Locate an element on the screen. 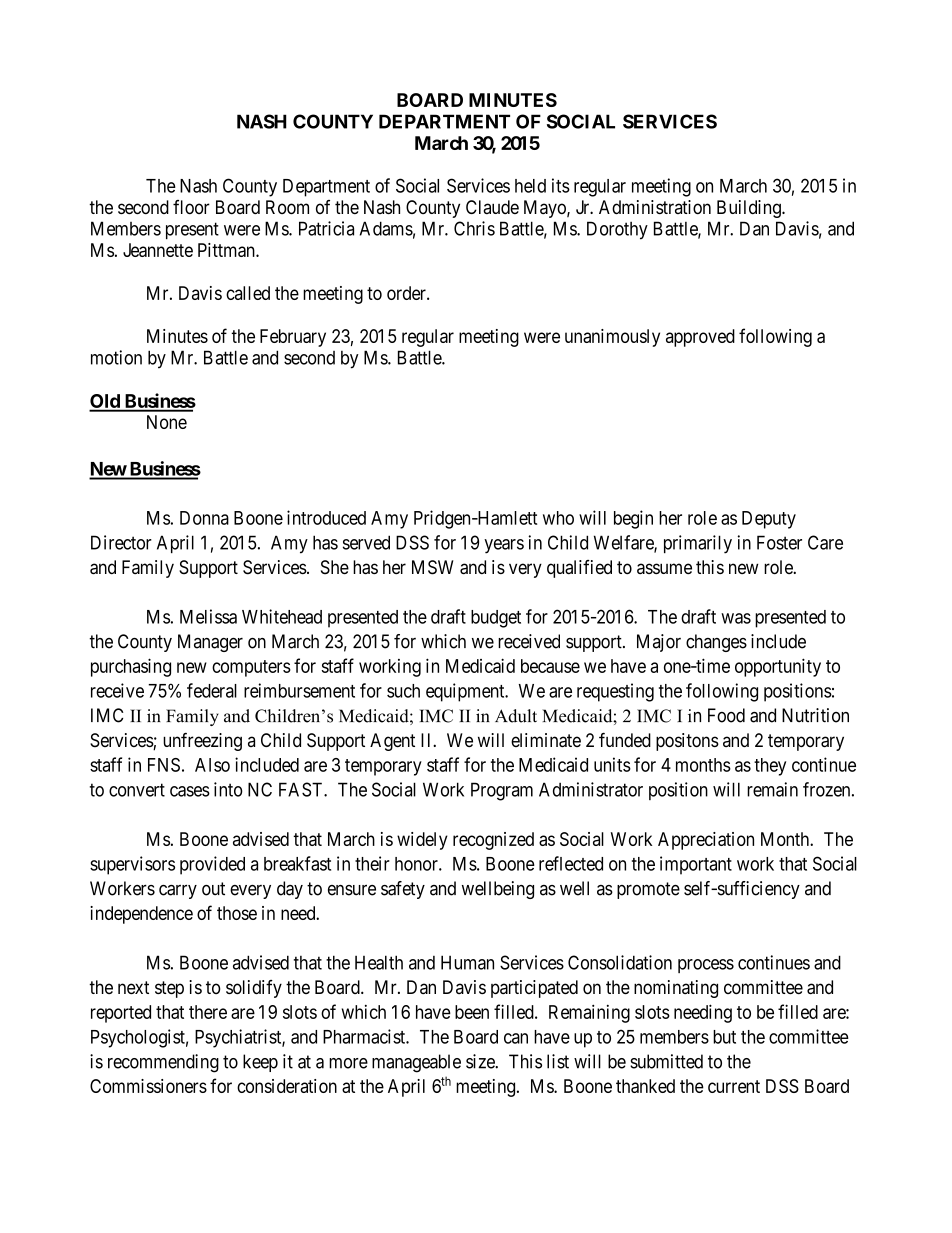 The width and height of the screenshot is (952, 1233). years is located at coordinates (504, 546).
